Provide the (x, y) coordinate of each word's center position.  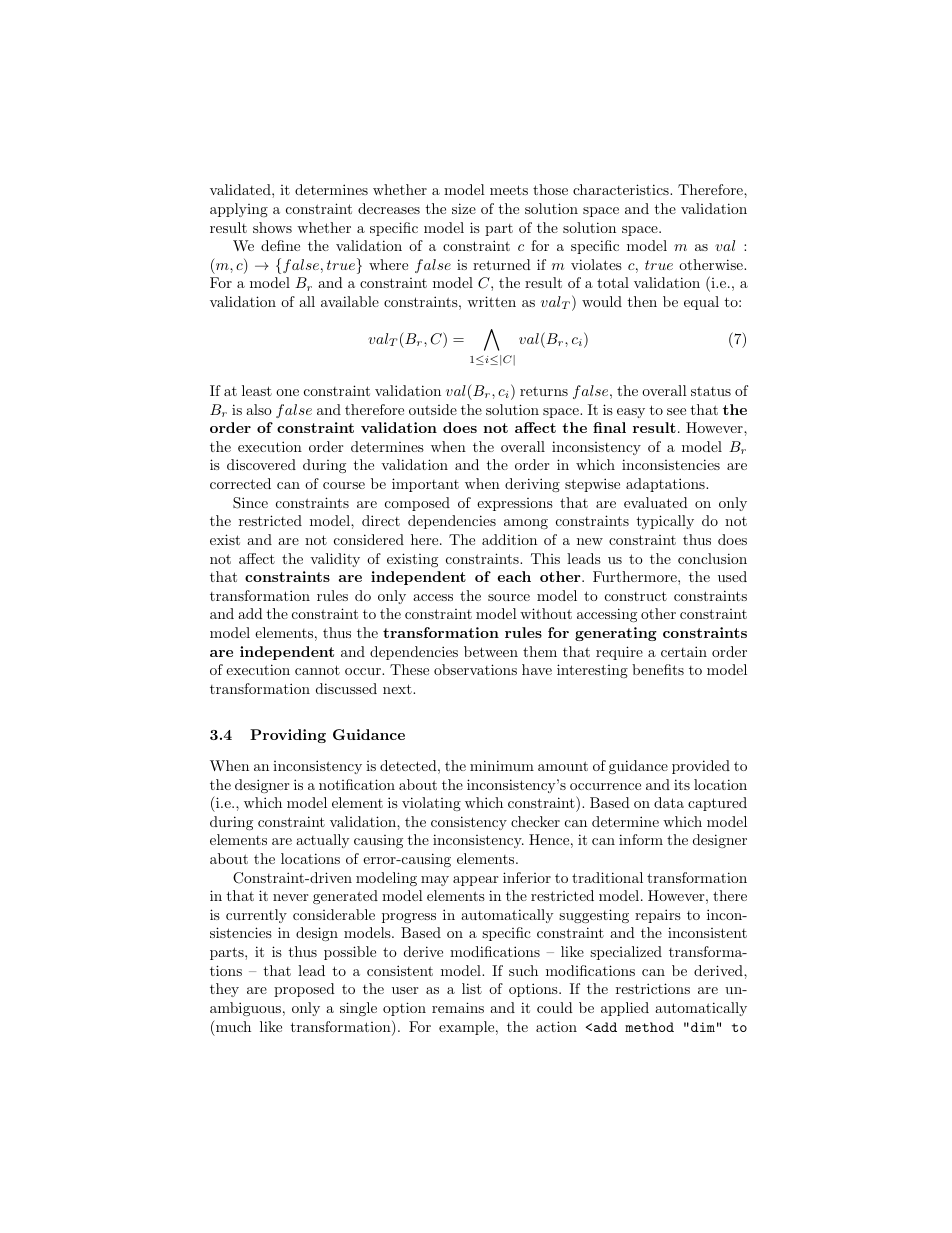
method (649, 1027)
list (472, 988)
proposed (304, 990)
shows (272, 227)
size (464, 208)
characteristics (622, 189)
